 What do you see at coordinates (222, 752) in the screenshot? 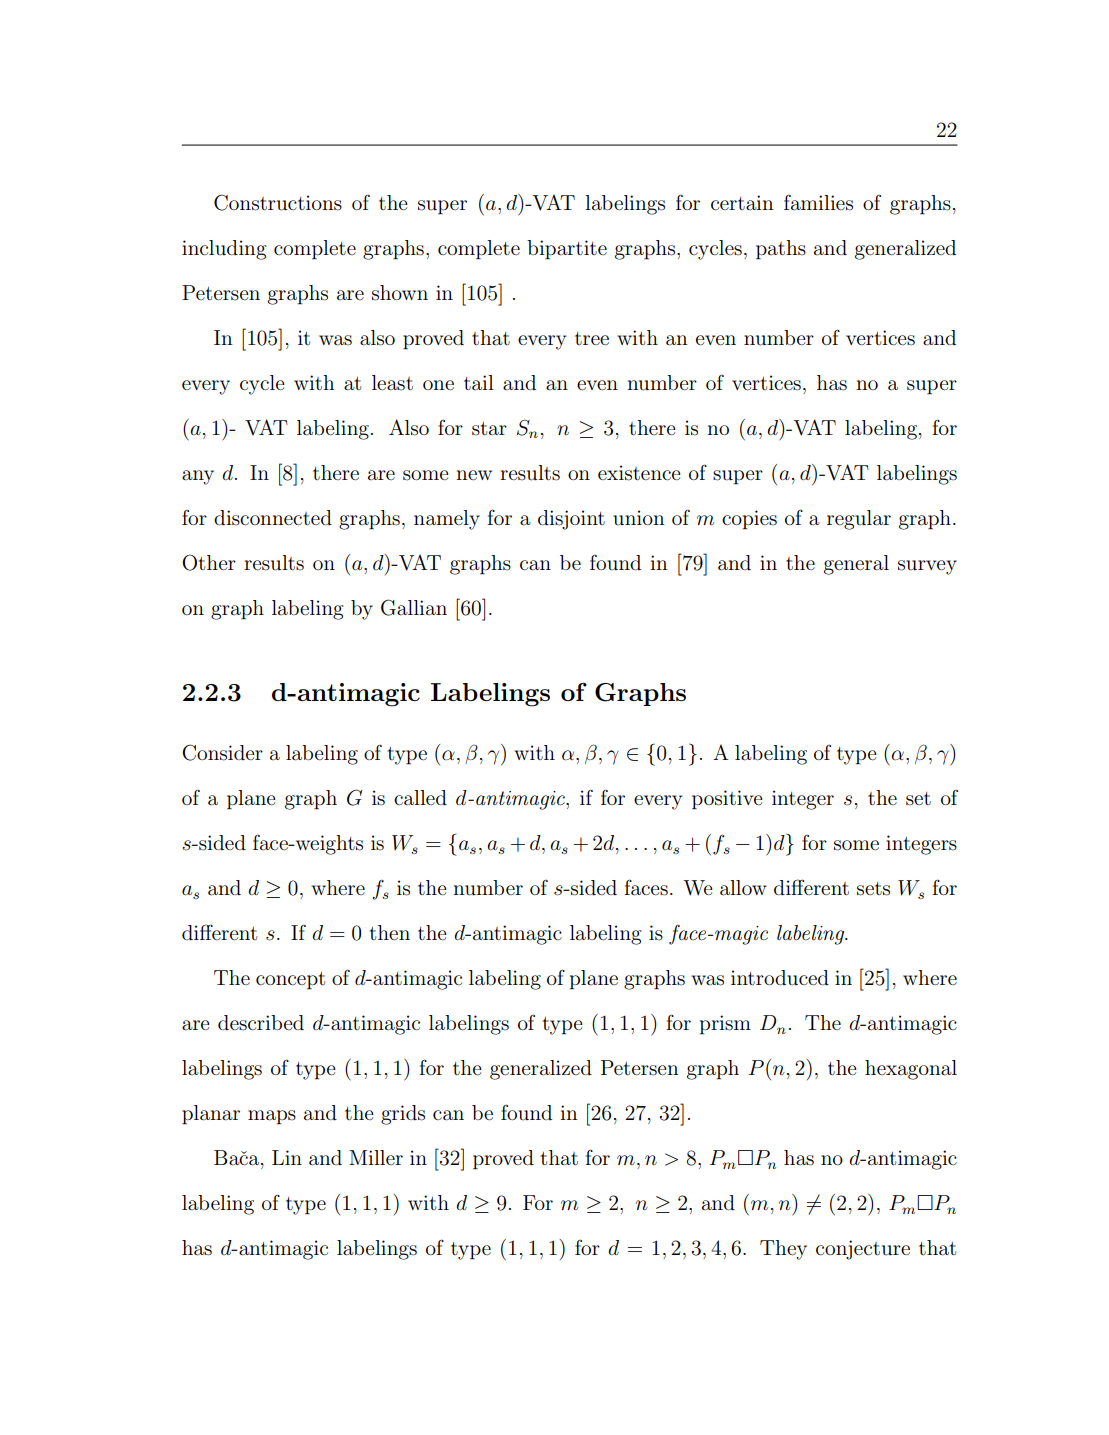
I see `Consider` at bounding box center [222, 752].
